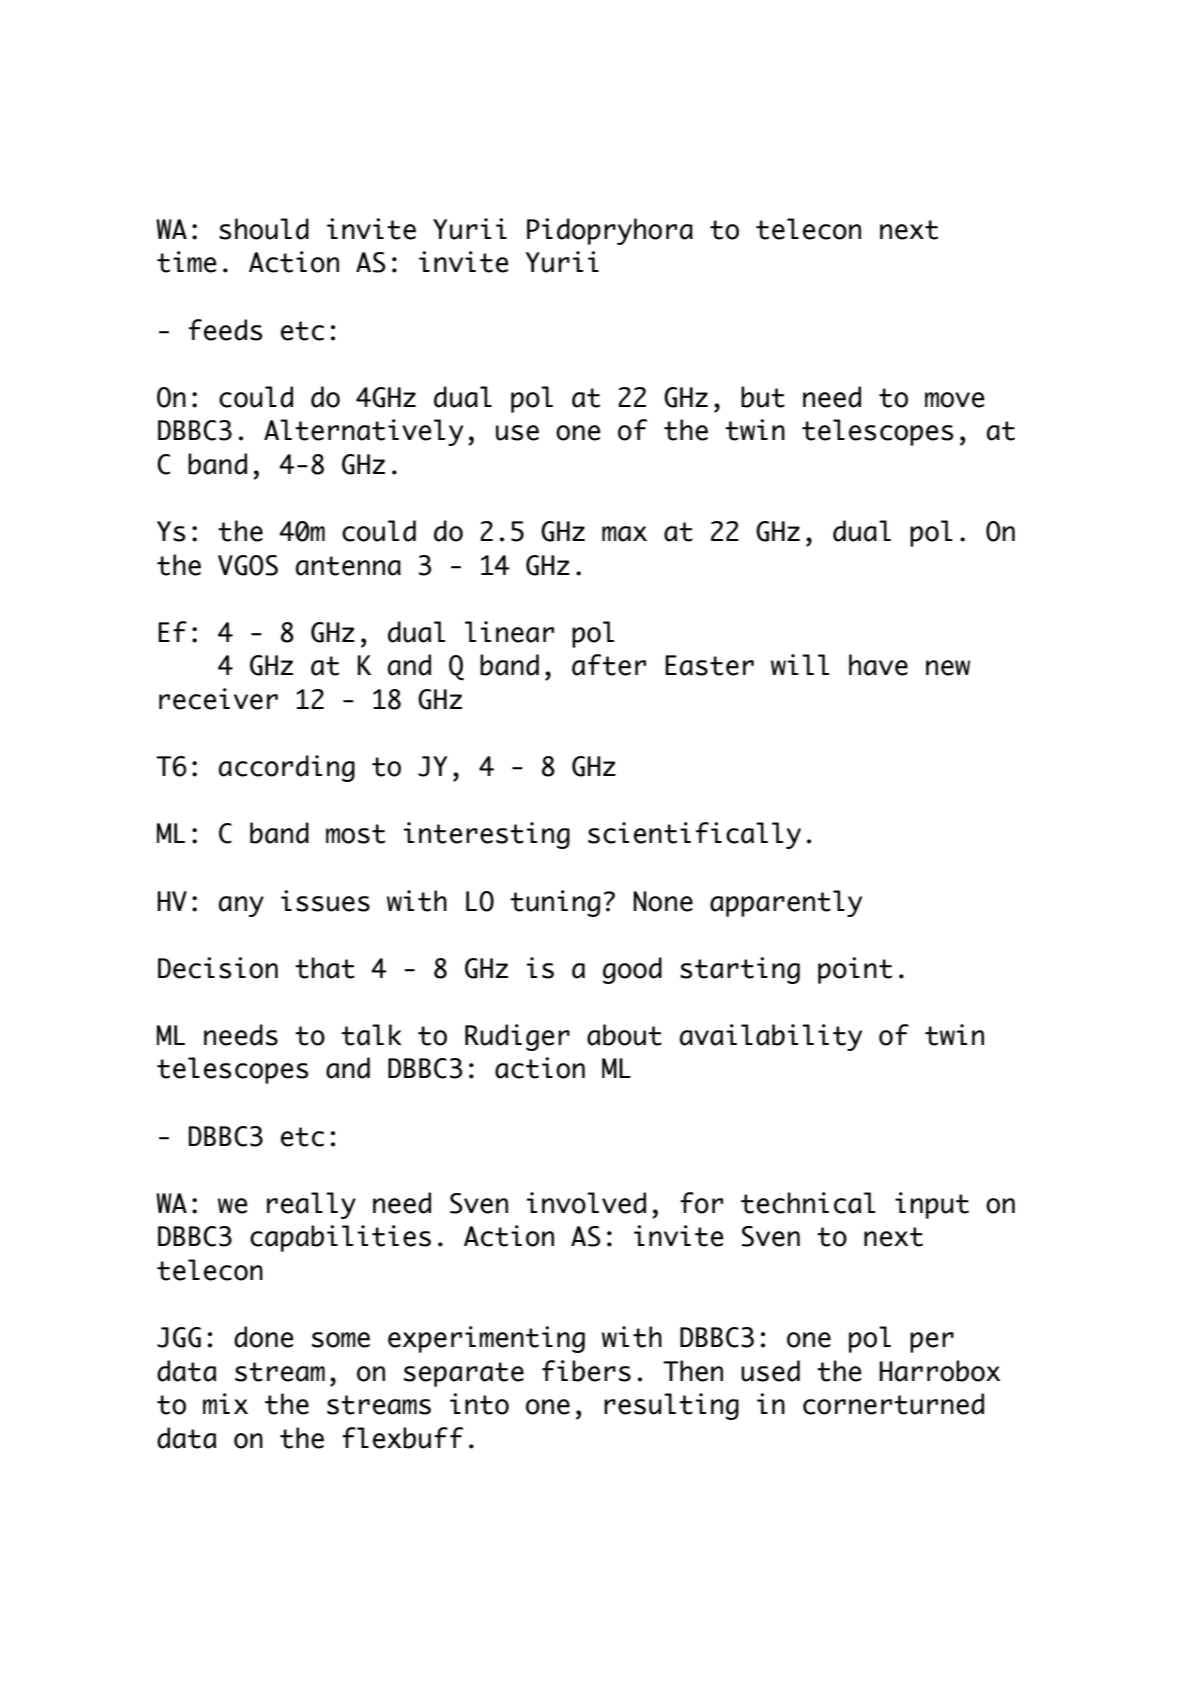 The height and width of the image is (1681, 1188). What do you see at coordinates (955, 400) in the image?
I see `move` at bounding box center [955, 400].
